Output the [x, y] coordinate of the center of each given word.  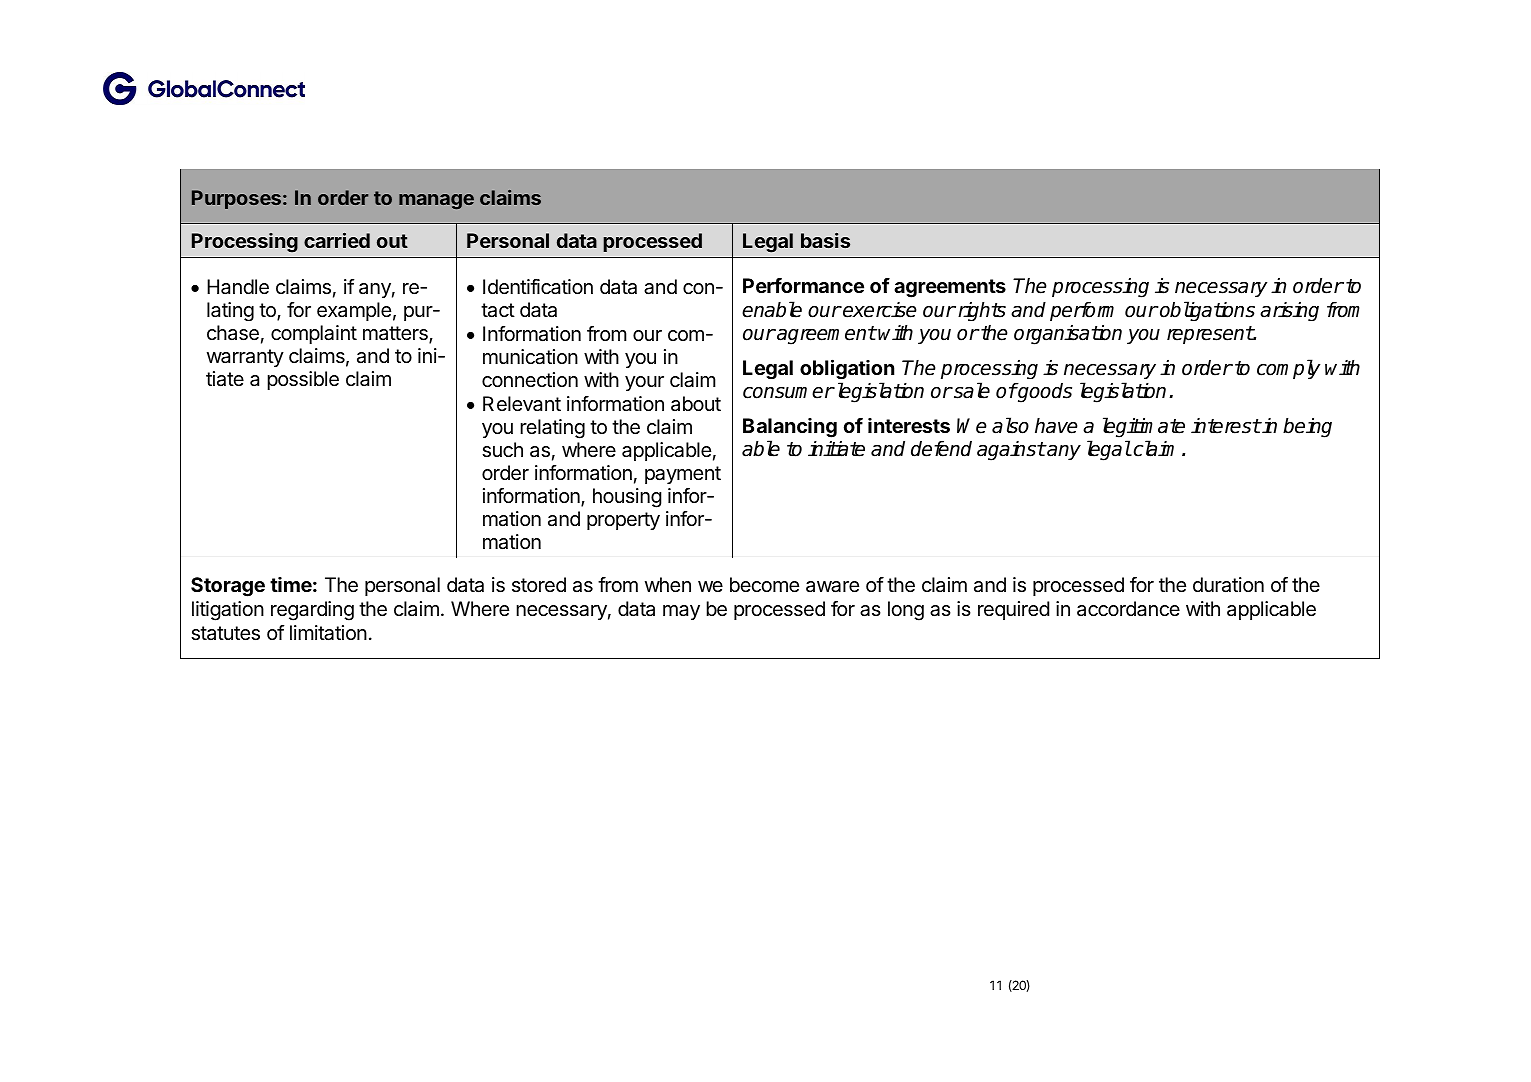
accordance [1128, 609]
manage [436, 201]
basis [825, 240]
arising [1289, 311]
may [681, 612]
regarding [312, 611]
